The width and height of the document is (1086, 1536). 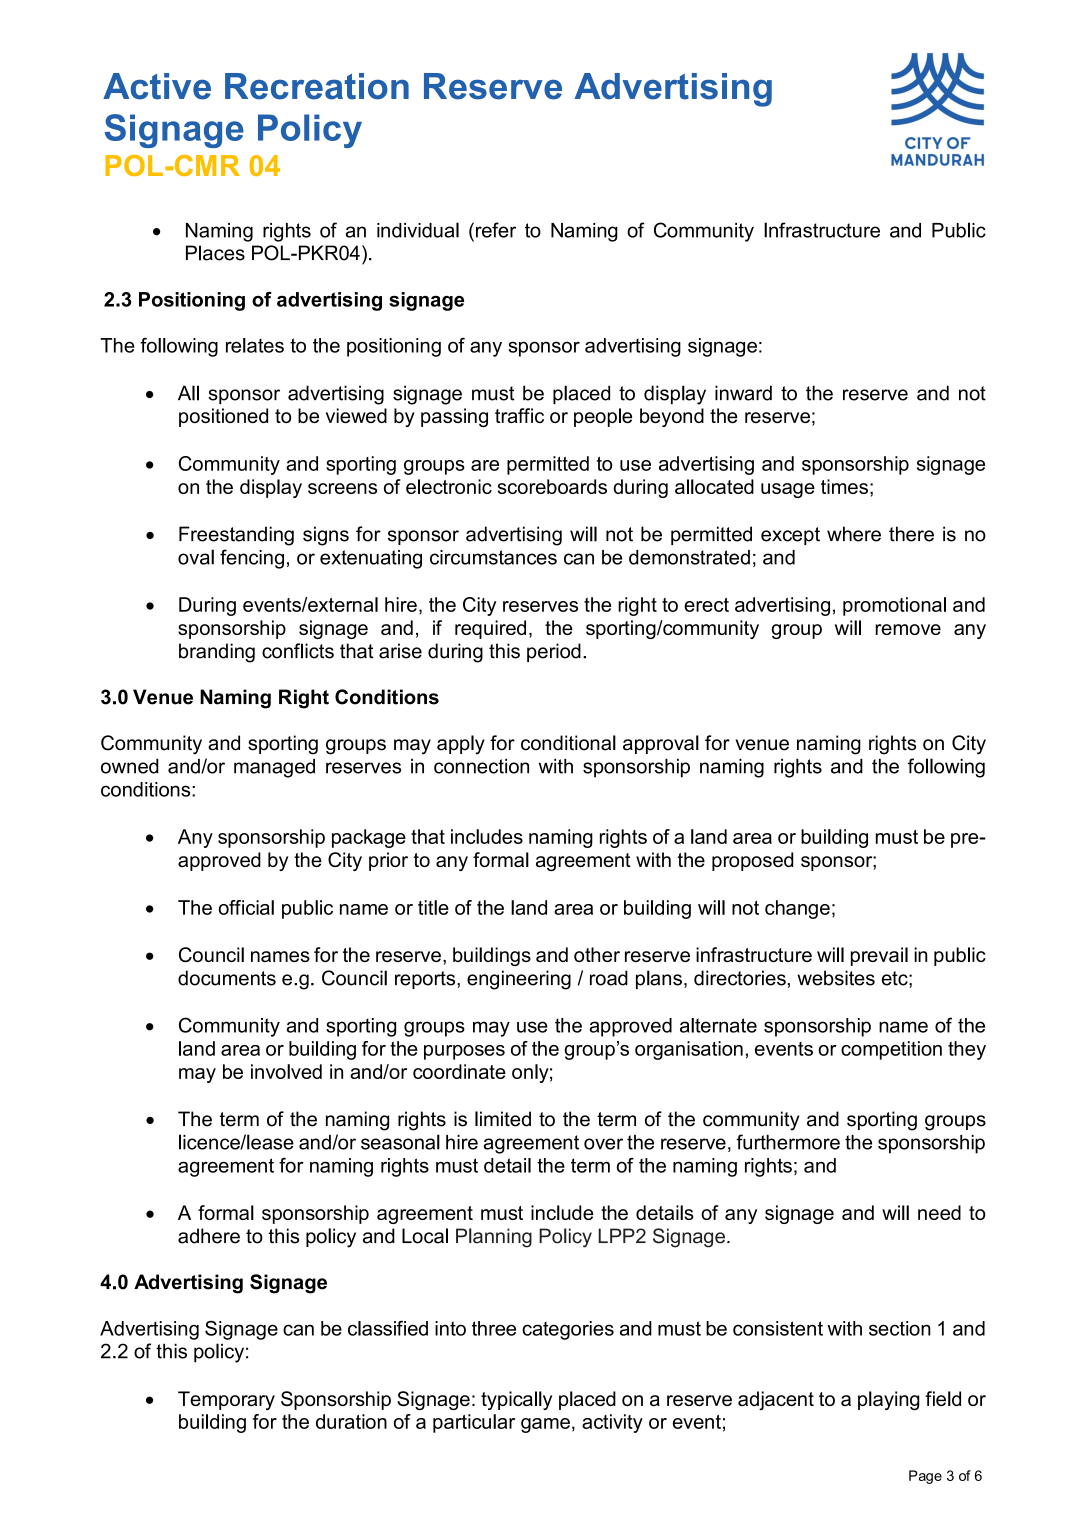 What do you see at coordinates (227, 978) in the document?
I see `documents` at bounding box center [227, 978].
